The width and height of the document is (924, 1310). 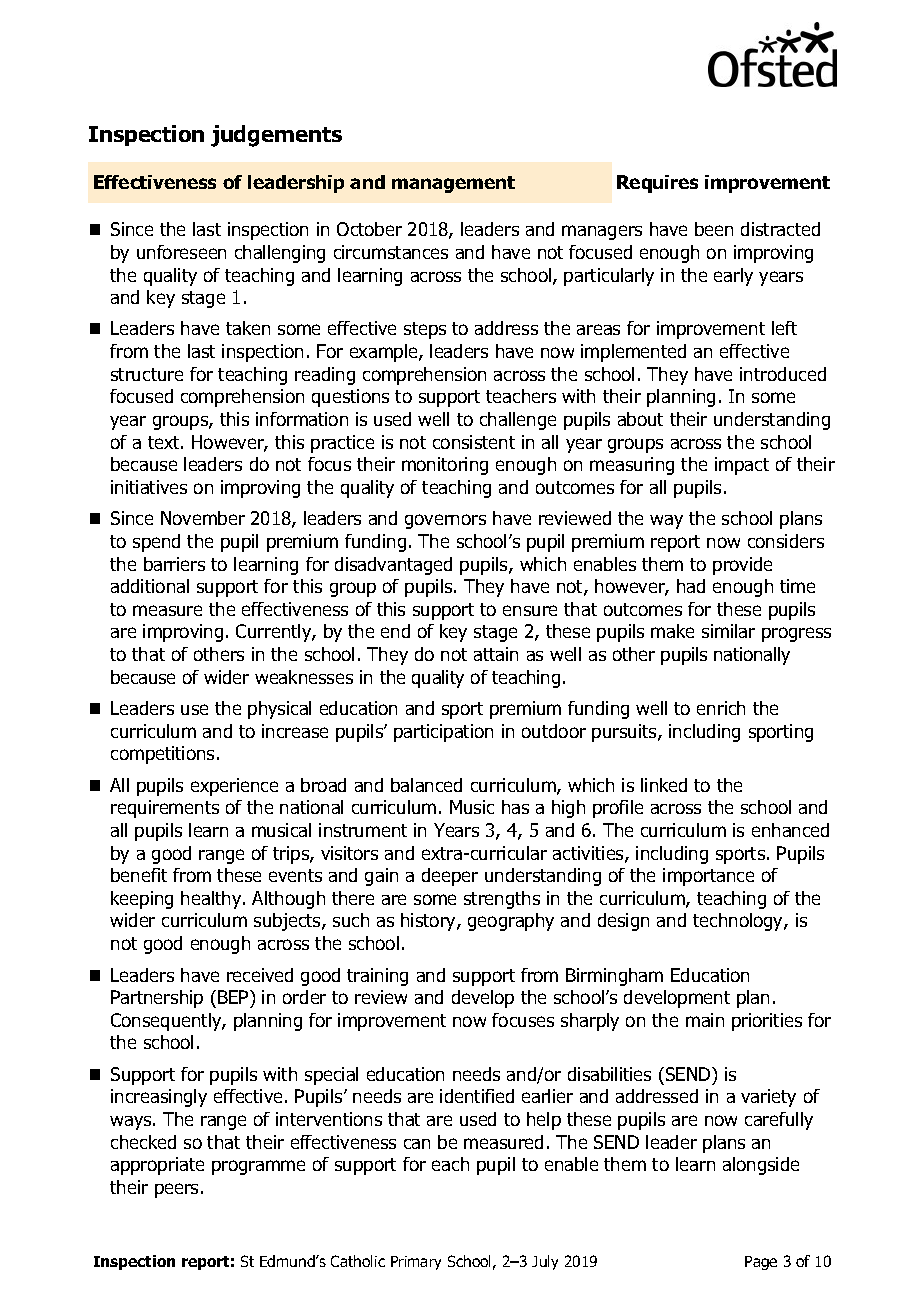 What do you see at coordinates (705, 1020) in the document?
I see `main` at bounding box center [705, 1020].
